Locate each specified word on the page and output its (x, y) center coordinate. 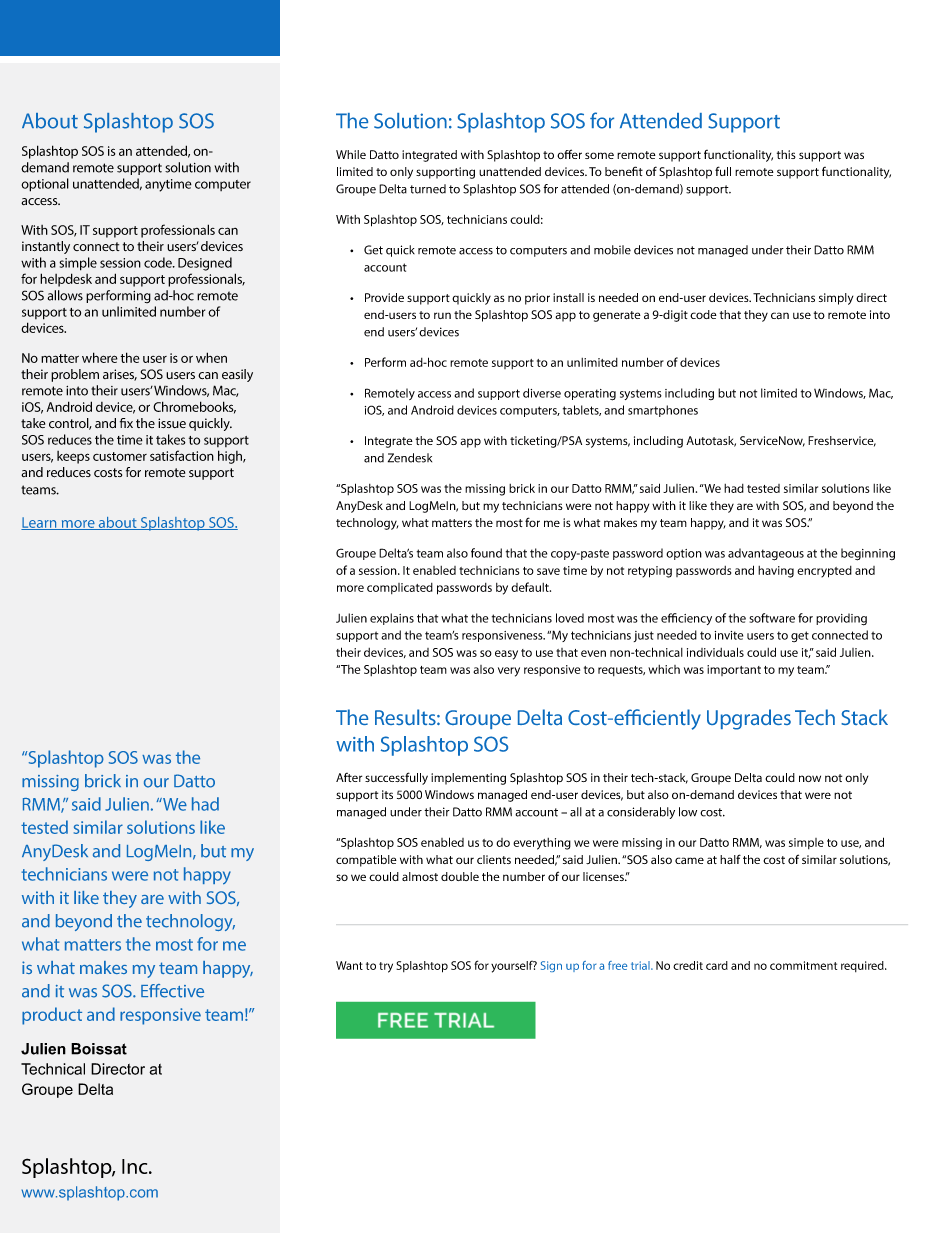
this (786, 154)
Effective (172, 991)
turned (428, 189)
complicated (400, 588)
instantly (46, 247)
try (386, 967)
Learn (40, 523)
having (776, 572)
